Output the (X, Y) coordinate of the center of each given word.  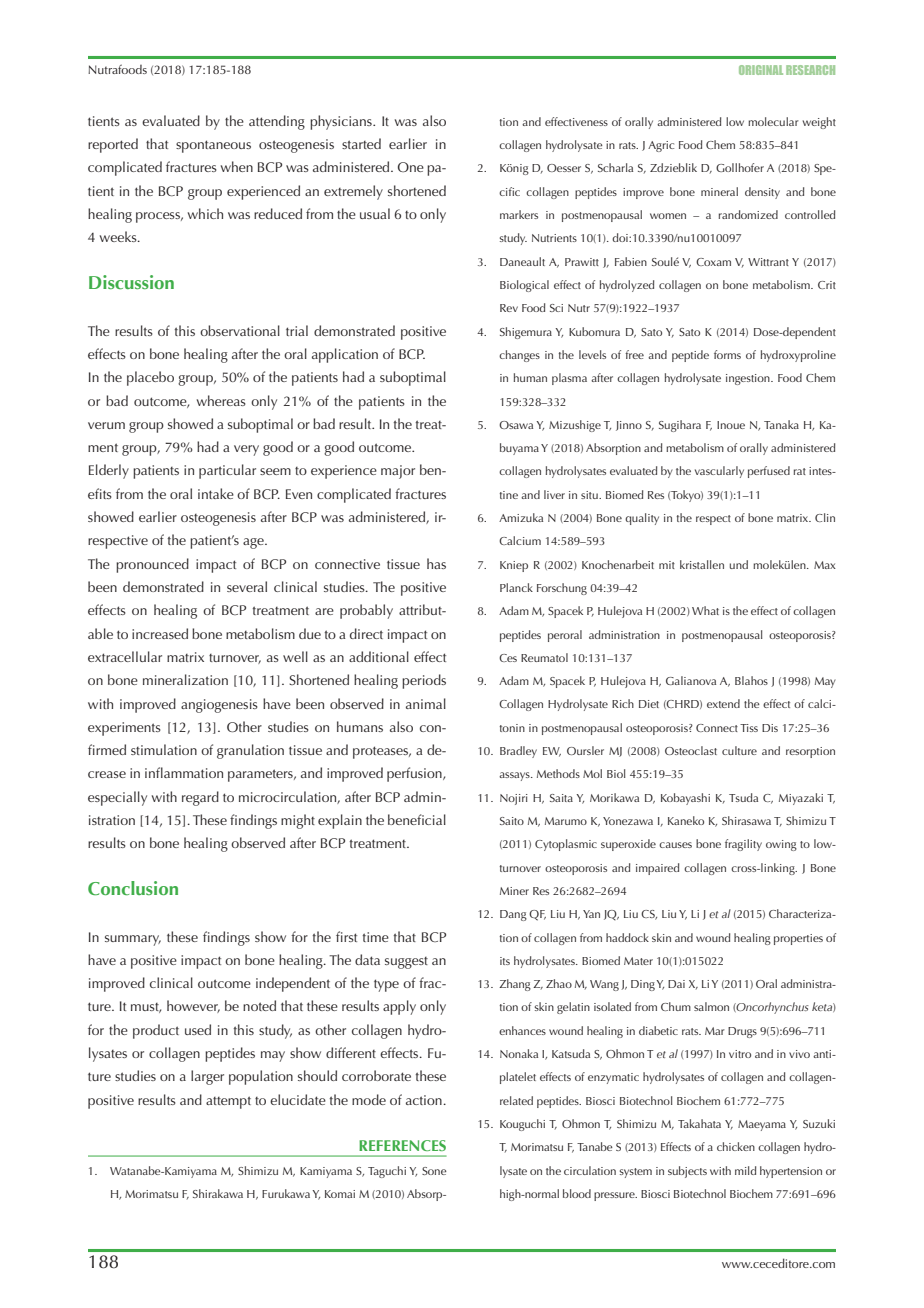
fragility (743, 845)
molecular (773, 121)
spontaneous (213, 146)
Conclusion (133, 888)
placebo (150, 378)
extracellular (125, 656)
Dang (513, 915)
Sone (434, 1171)
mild (745, 1170)
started (361, 143)
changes (519, 356)
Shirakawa (218, 1193)
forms (727, 354)
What (705, 610)
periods (424, 681)
